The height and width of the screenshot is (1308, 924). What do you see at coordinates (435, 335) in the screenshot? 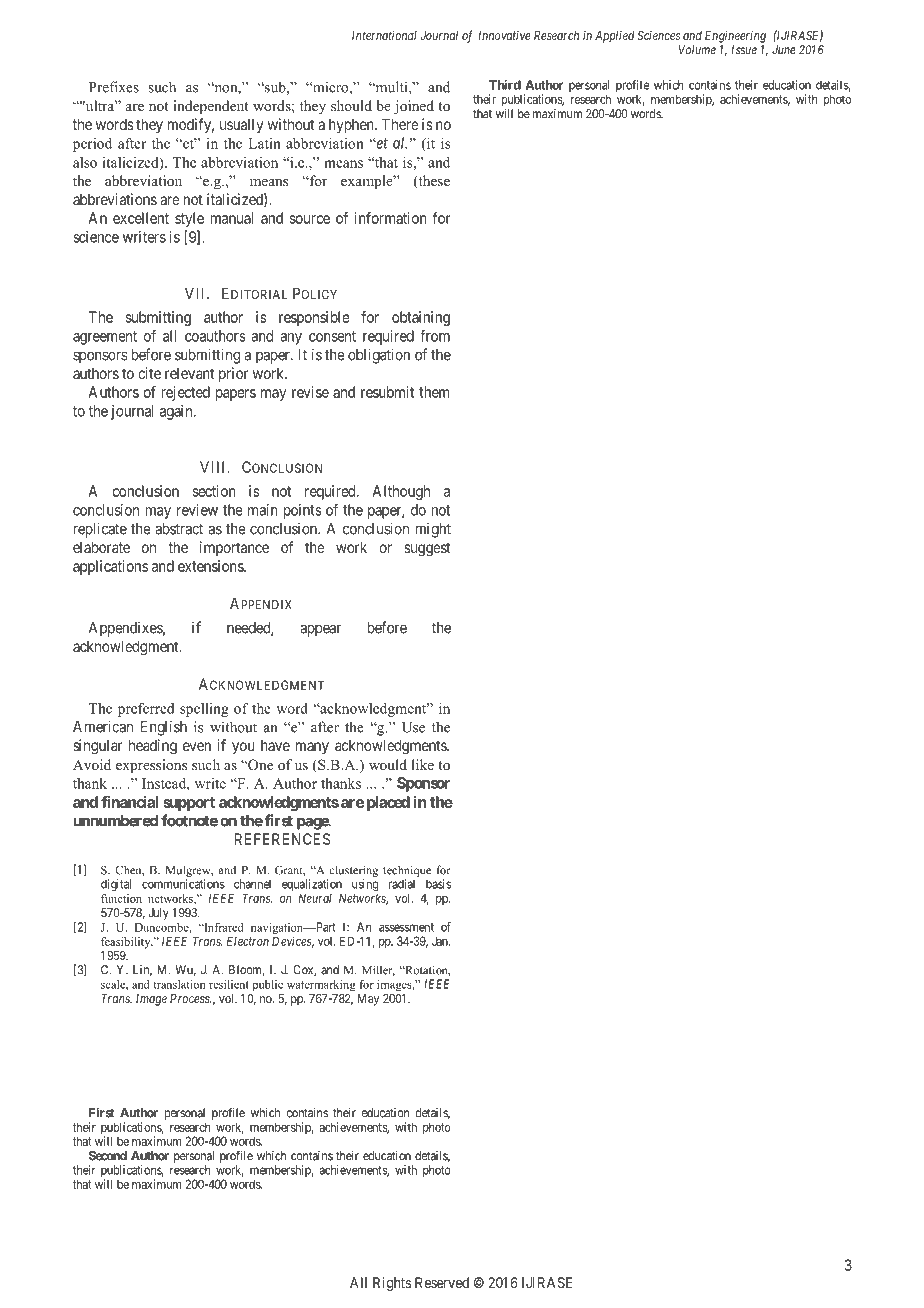
I see `from` at bounding box center [435, 335].
